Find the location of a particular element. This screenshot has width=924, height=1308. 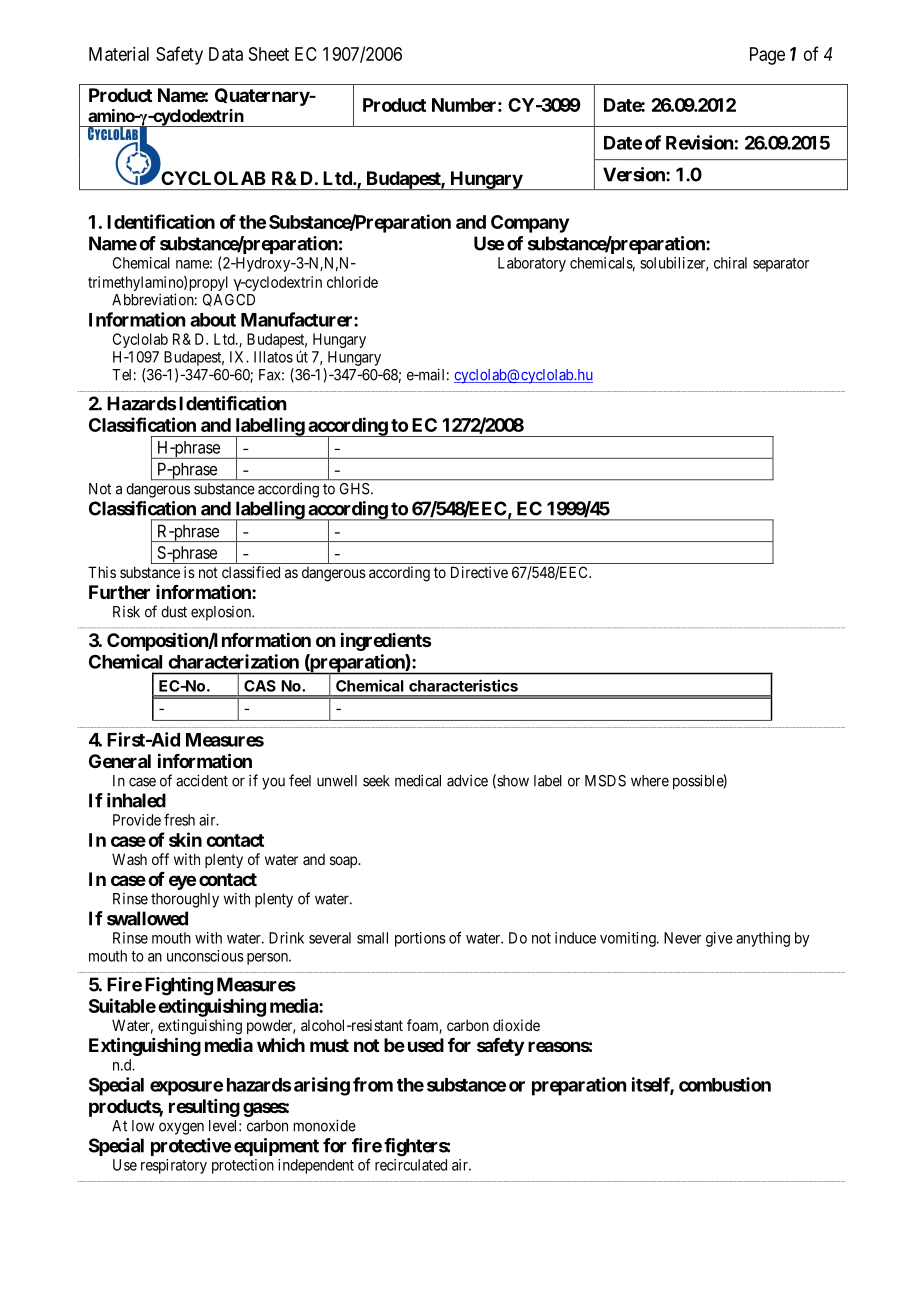

Sheet is located at coordinates (269, 54).
